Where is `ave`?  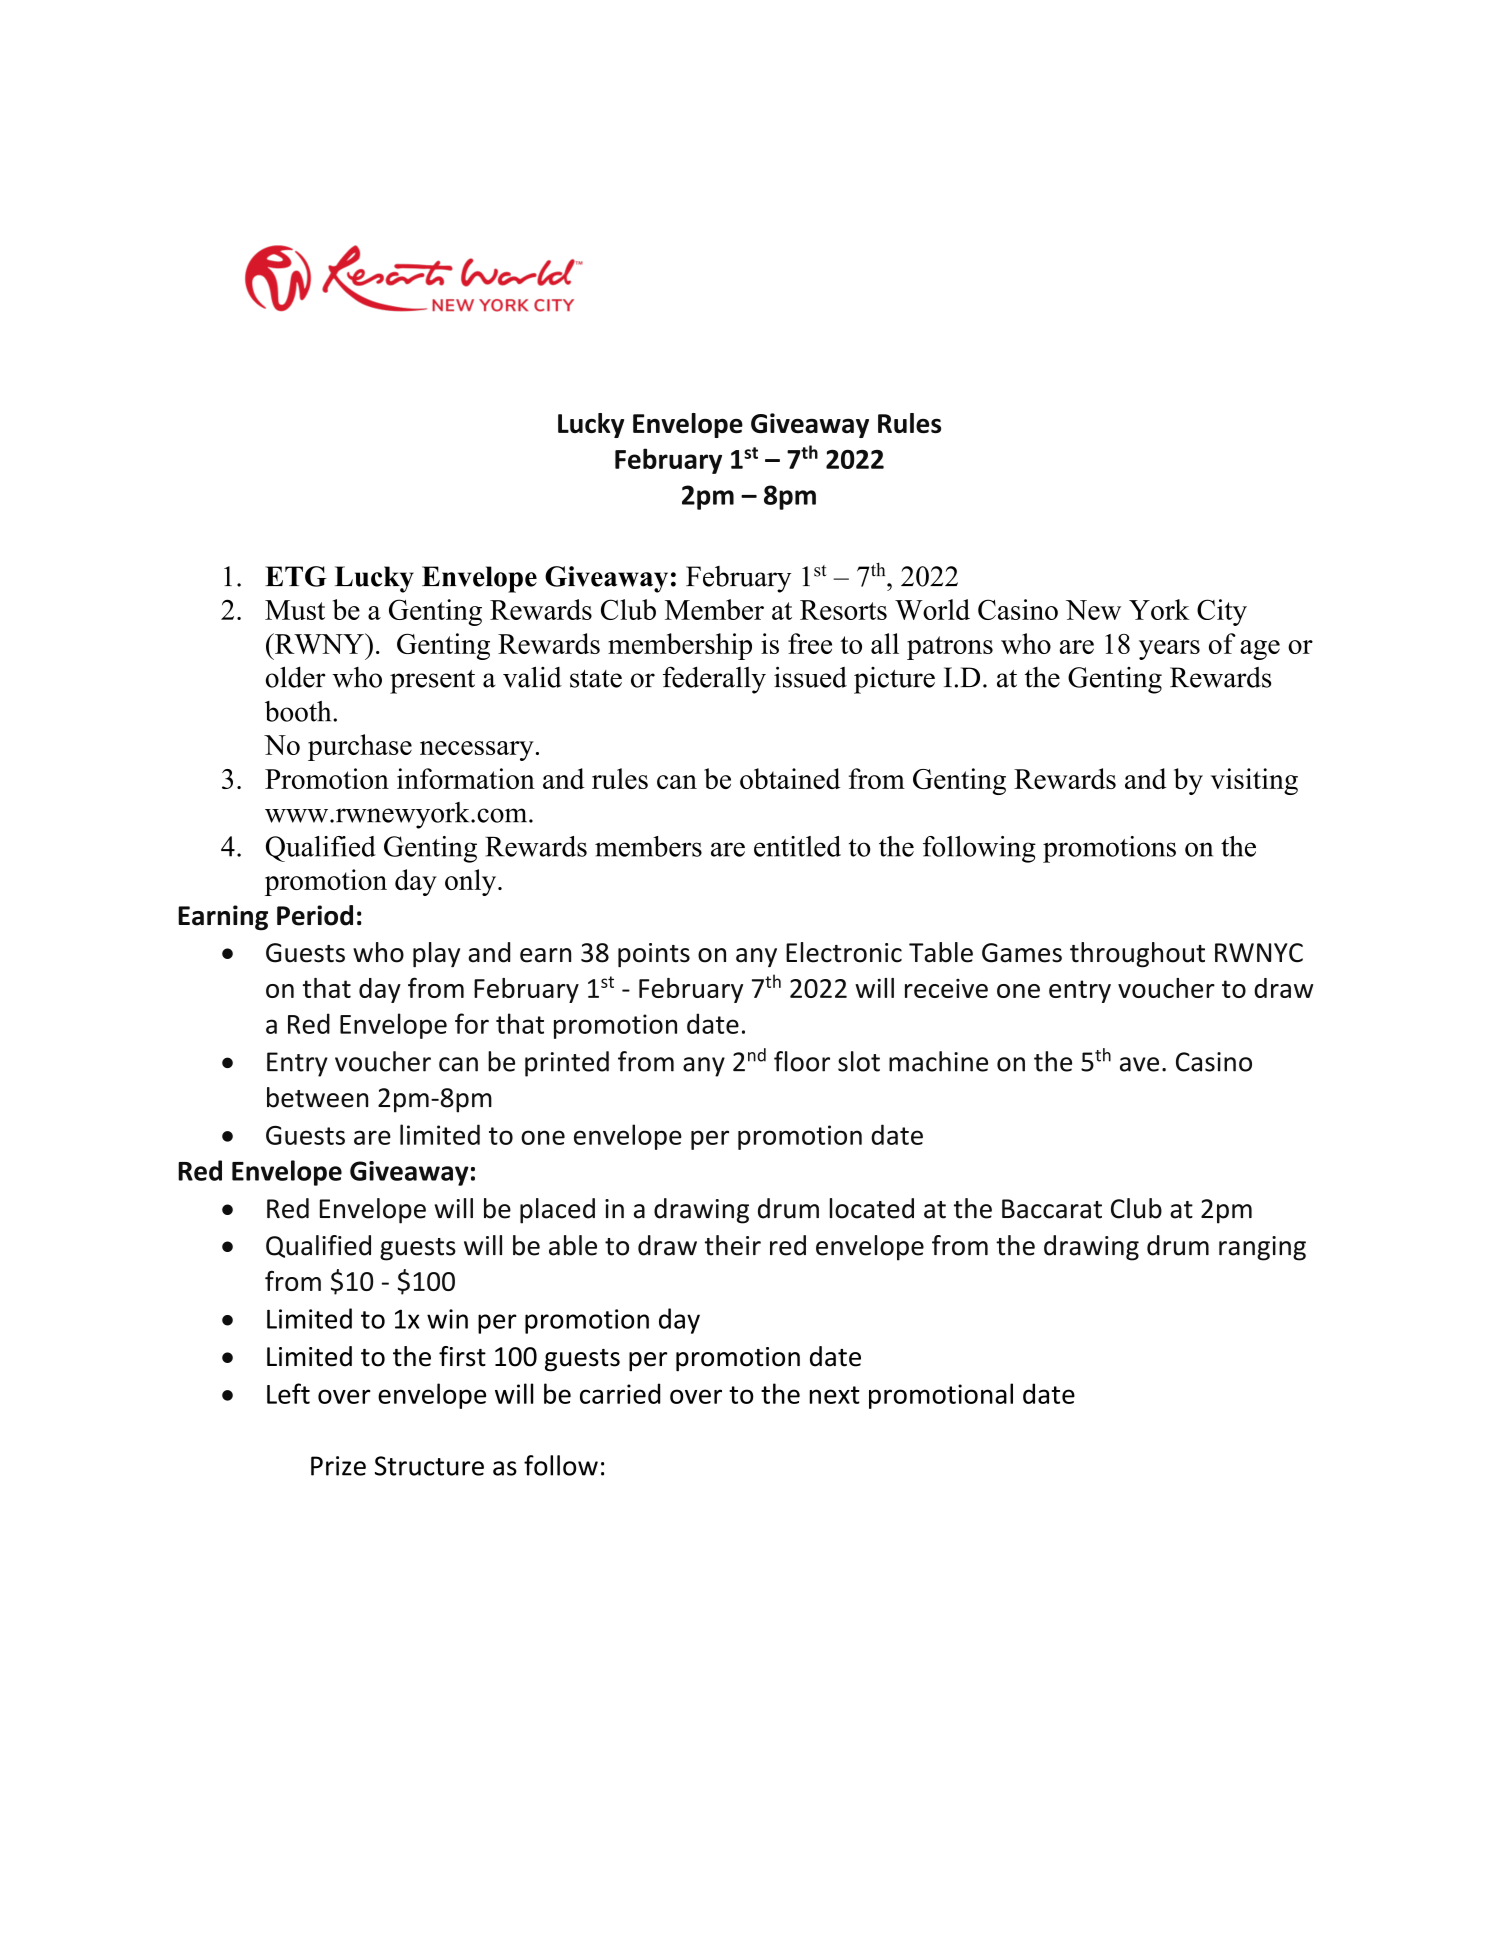
ave is located at coordinates (1139, 1064).
